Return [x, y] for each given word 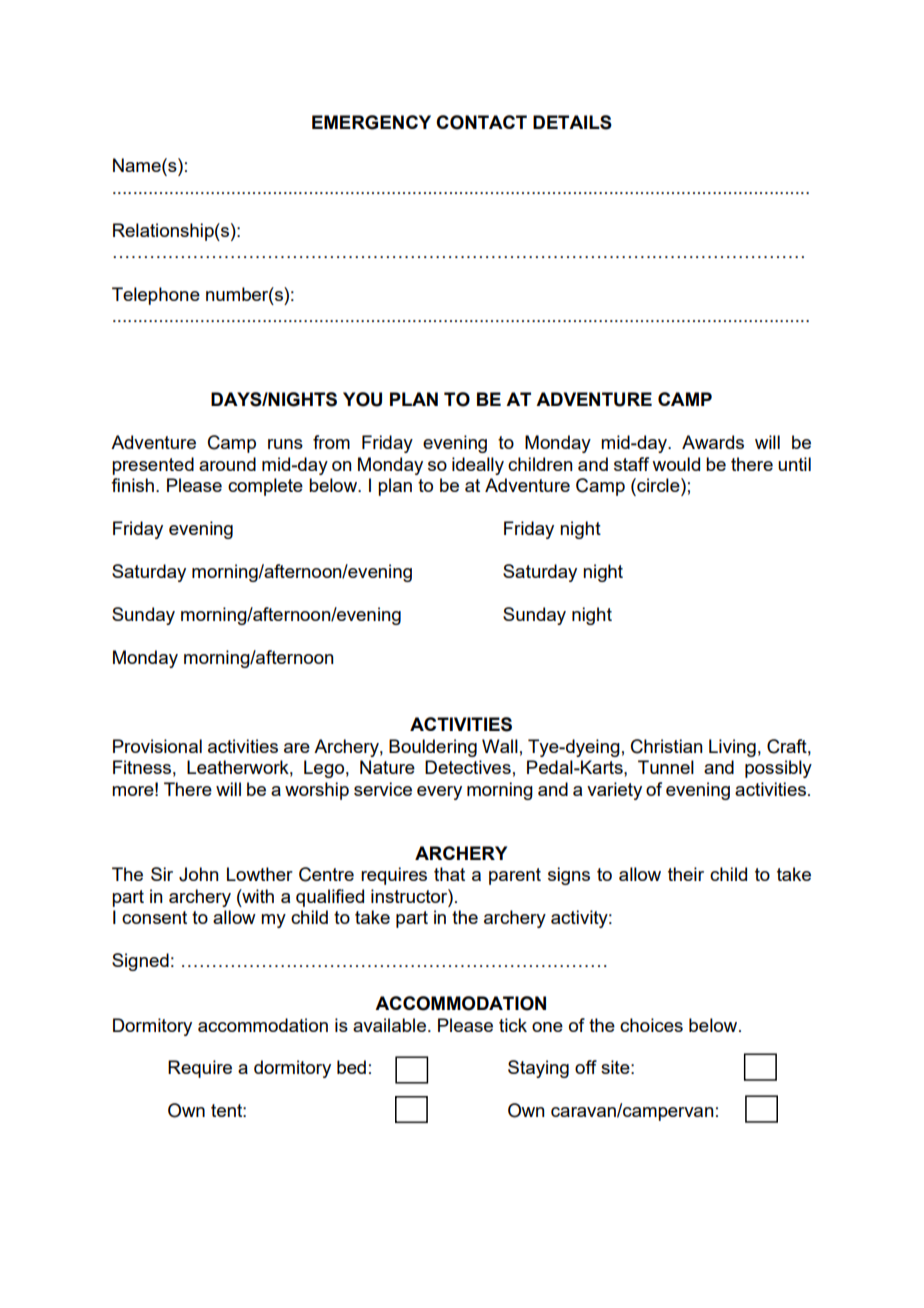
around [227, 464]
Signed [140, 962]
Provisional [157, 746]
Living [732, 748]
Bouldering [433, 748]
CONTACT [481, 122]
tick [513, 1025]
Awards [713, 442]
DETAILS [572, 122]
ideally [478, 466]
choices [651, 1025]
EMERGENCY [371, 122]
